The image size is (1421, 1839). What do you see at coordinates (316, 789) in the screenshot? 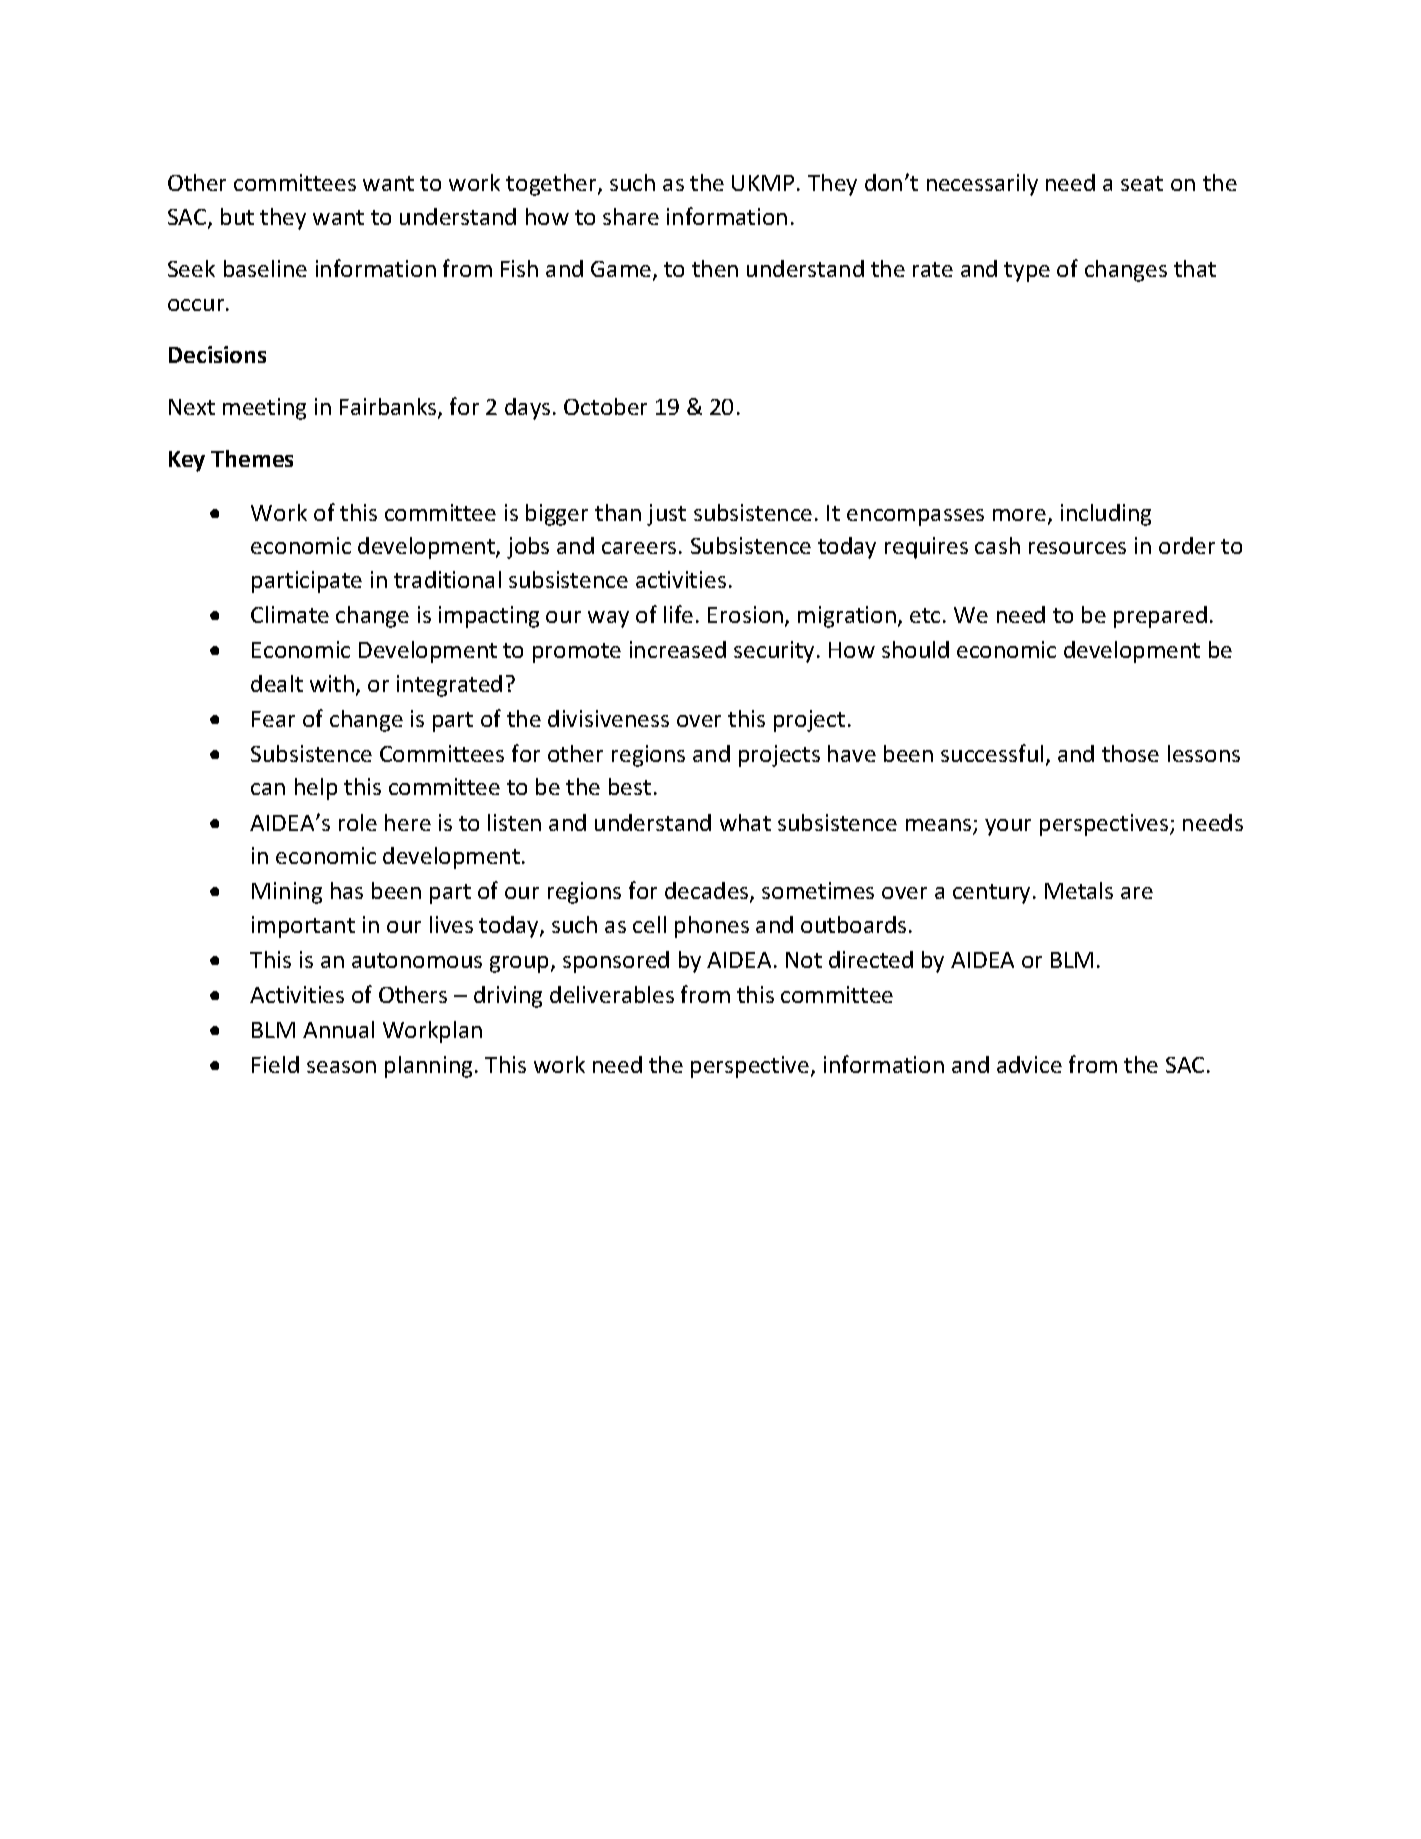
I see `help` at bounding box center [316, 789].
